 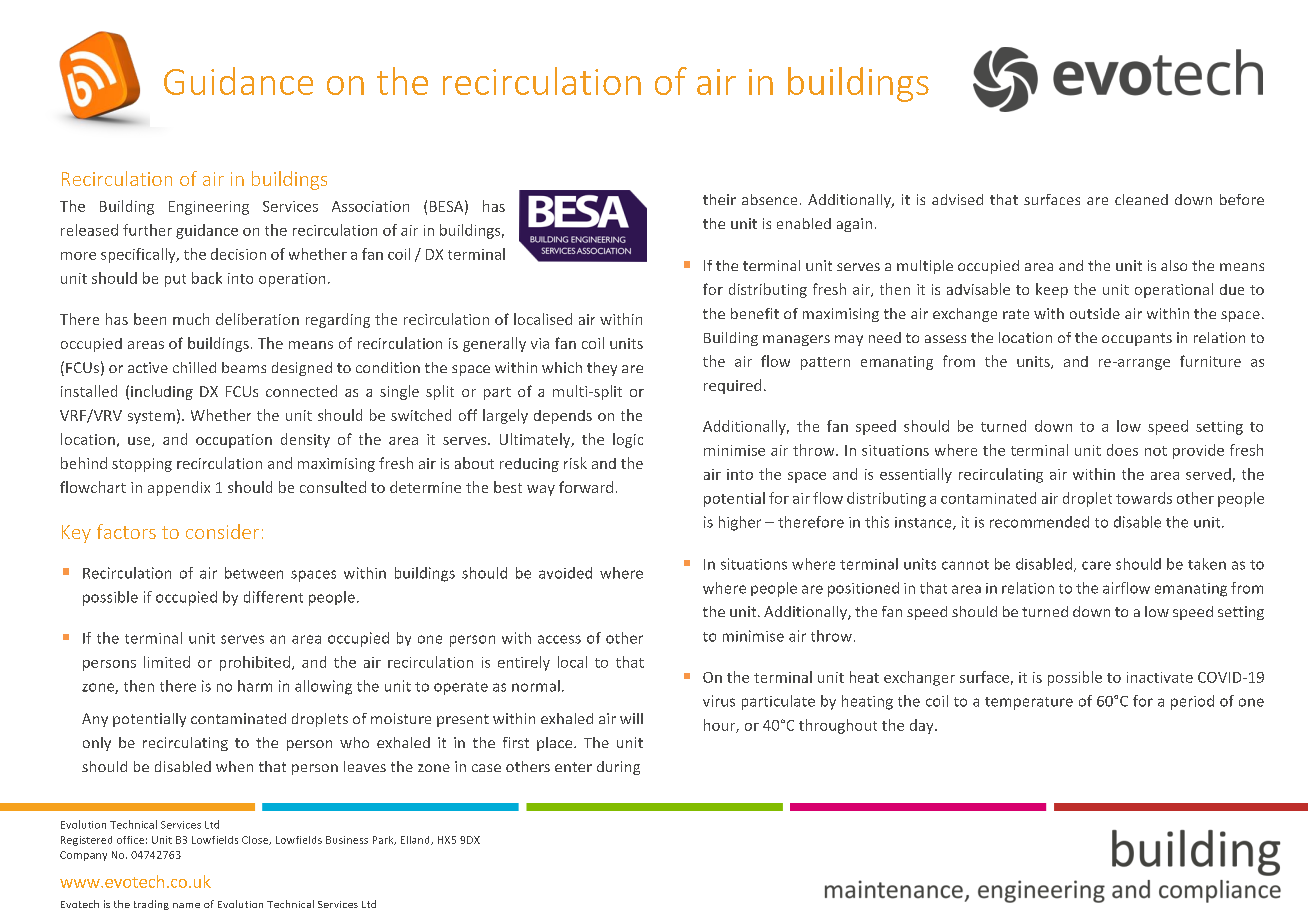 I want to click on towards, so click(x=1144, y=498).
